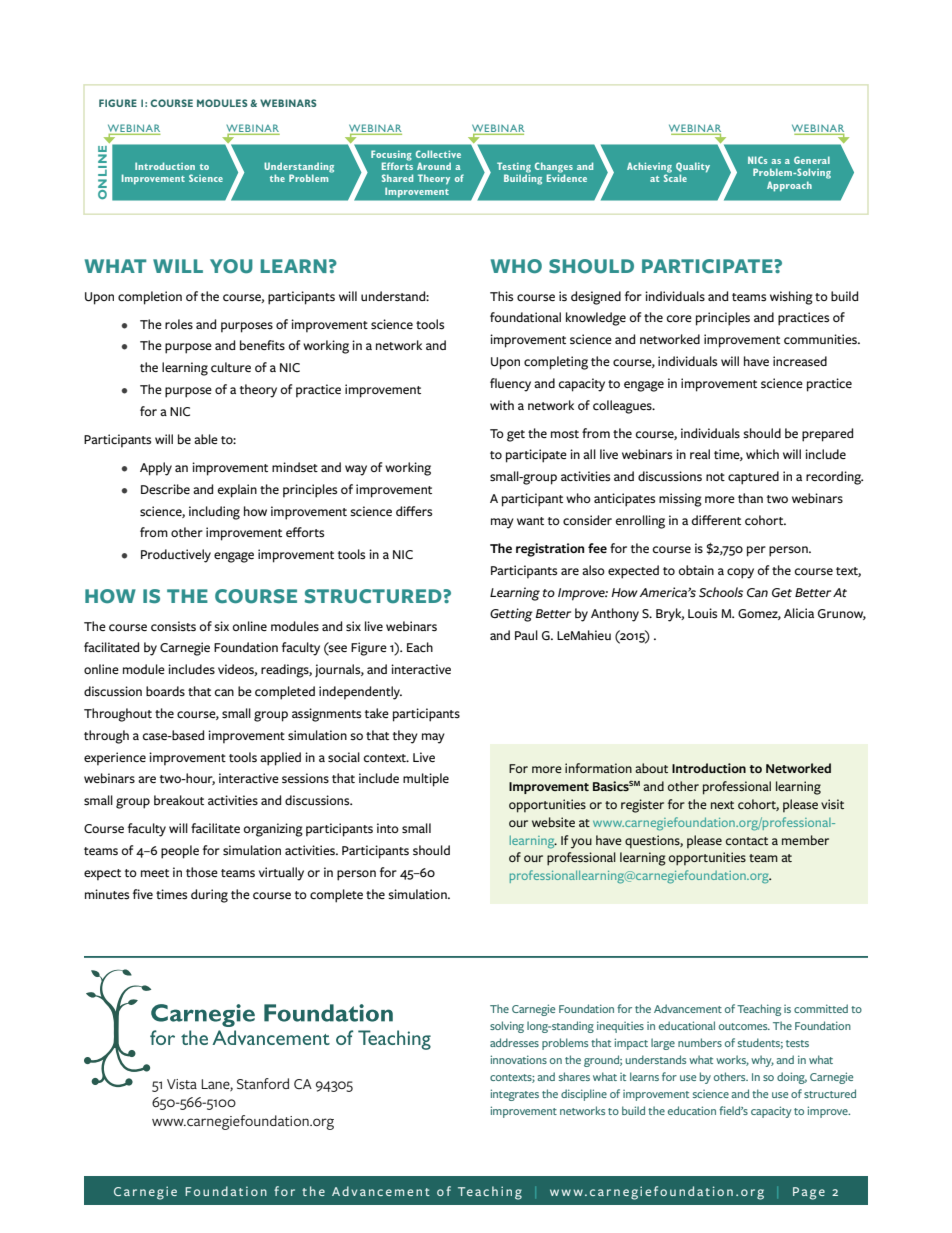 This screenshot has width=952, height=1233. What do you see at coordinates (180, 852) in the screenshot?
I see `people` at bounding box center [180, 852].
